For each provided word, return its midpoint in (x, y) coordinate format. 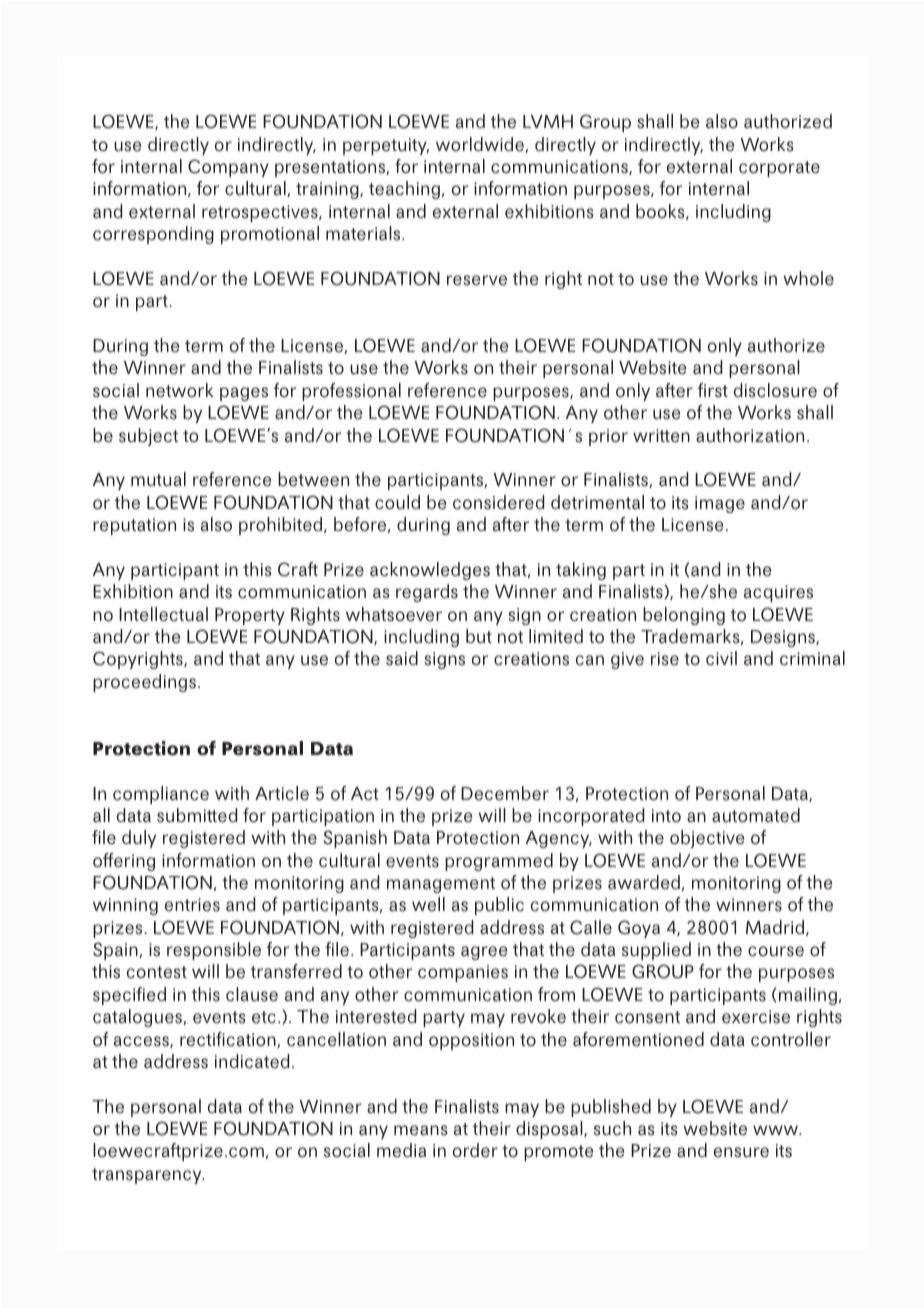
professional (351, 392)
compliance (161, 795)
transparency (148, 1176)
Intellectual (163, 614)
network (180, 390)
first (713, 390)
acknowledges (430, 571)
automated (756, 815)
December (505, 793)
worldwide (481, 145)
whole (809, 278)
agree (484, 953)
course (776, 951)
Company (228, 168)
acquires (778, 593)
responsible (214, 951)
